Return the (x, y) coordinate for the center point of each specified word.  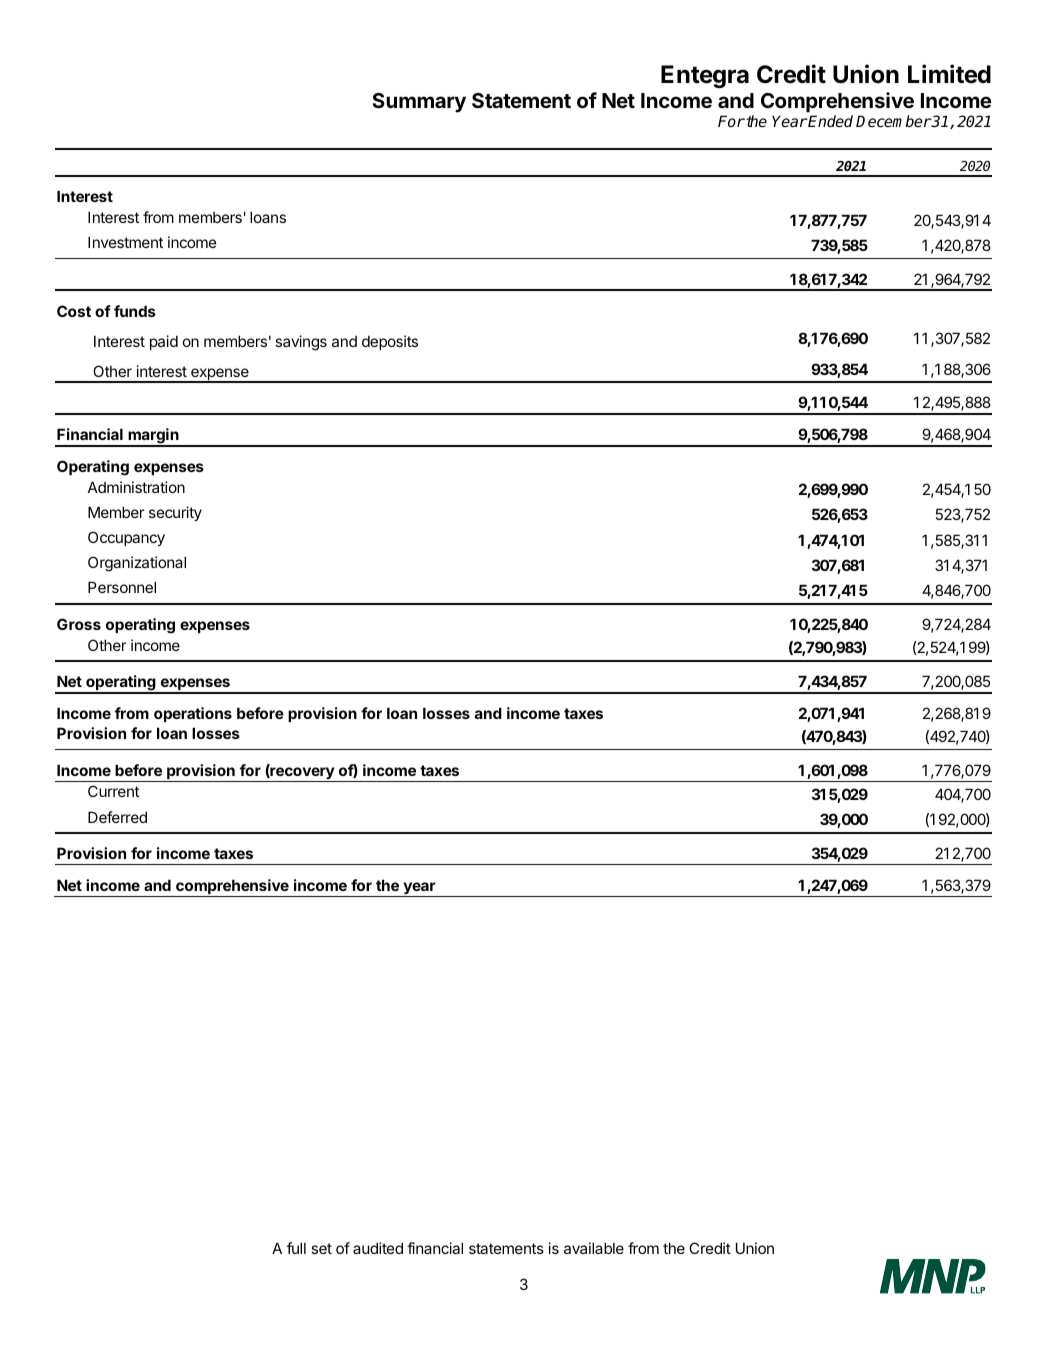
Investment (125, 242)
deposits (390, 342)
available (594, 1248)
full (296, 1248)
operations (193, 714)
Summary (419, 103)
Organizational (137, 564)
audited (378, 1248)
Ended (830, 121)
